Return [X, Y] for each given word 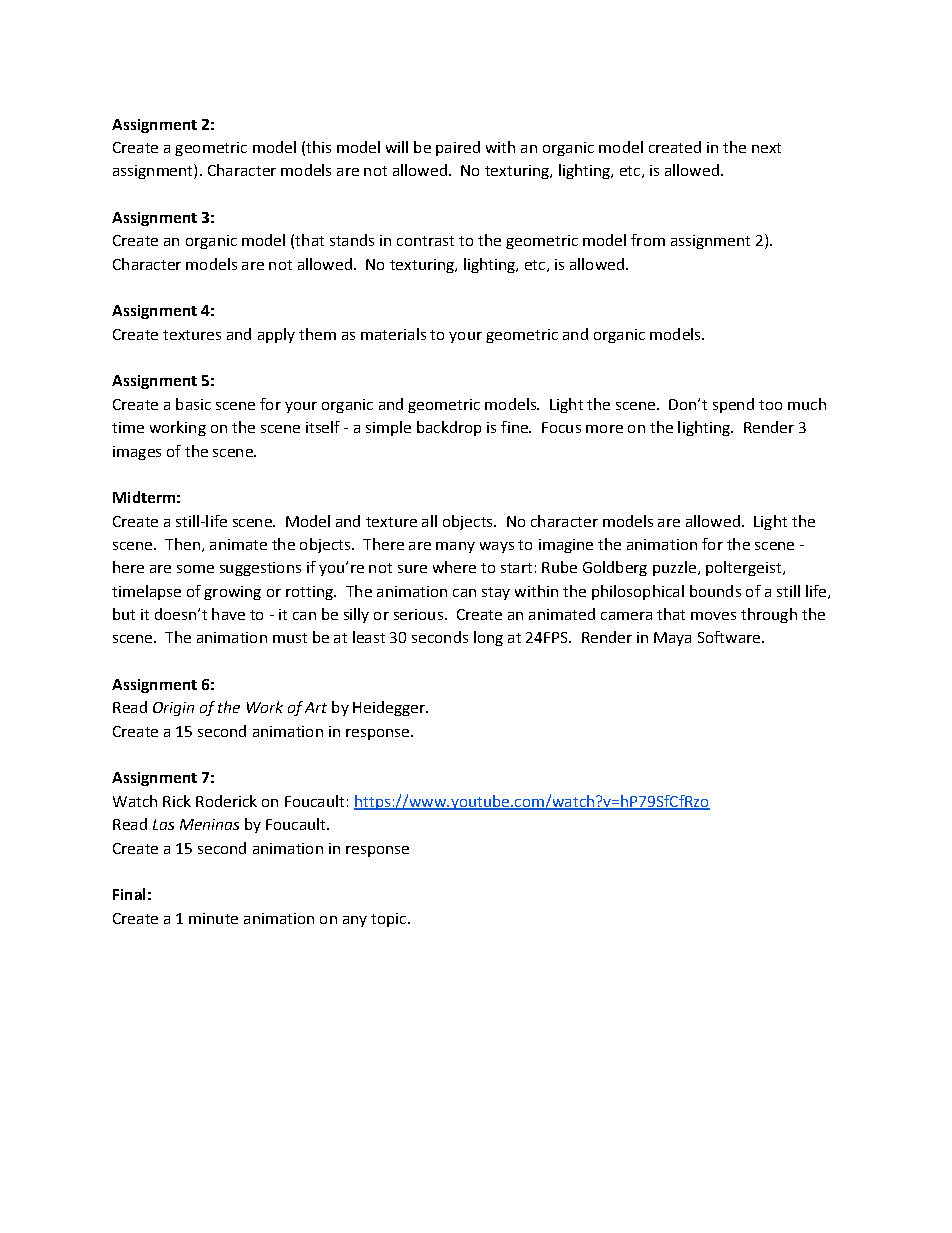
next [766, 148]
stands [352, 240]
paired [458, 148]
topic [390, 920]
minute [213, 918]
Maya [672, 639]
